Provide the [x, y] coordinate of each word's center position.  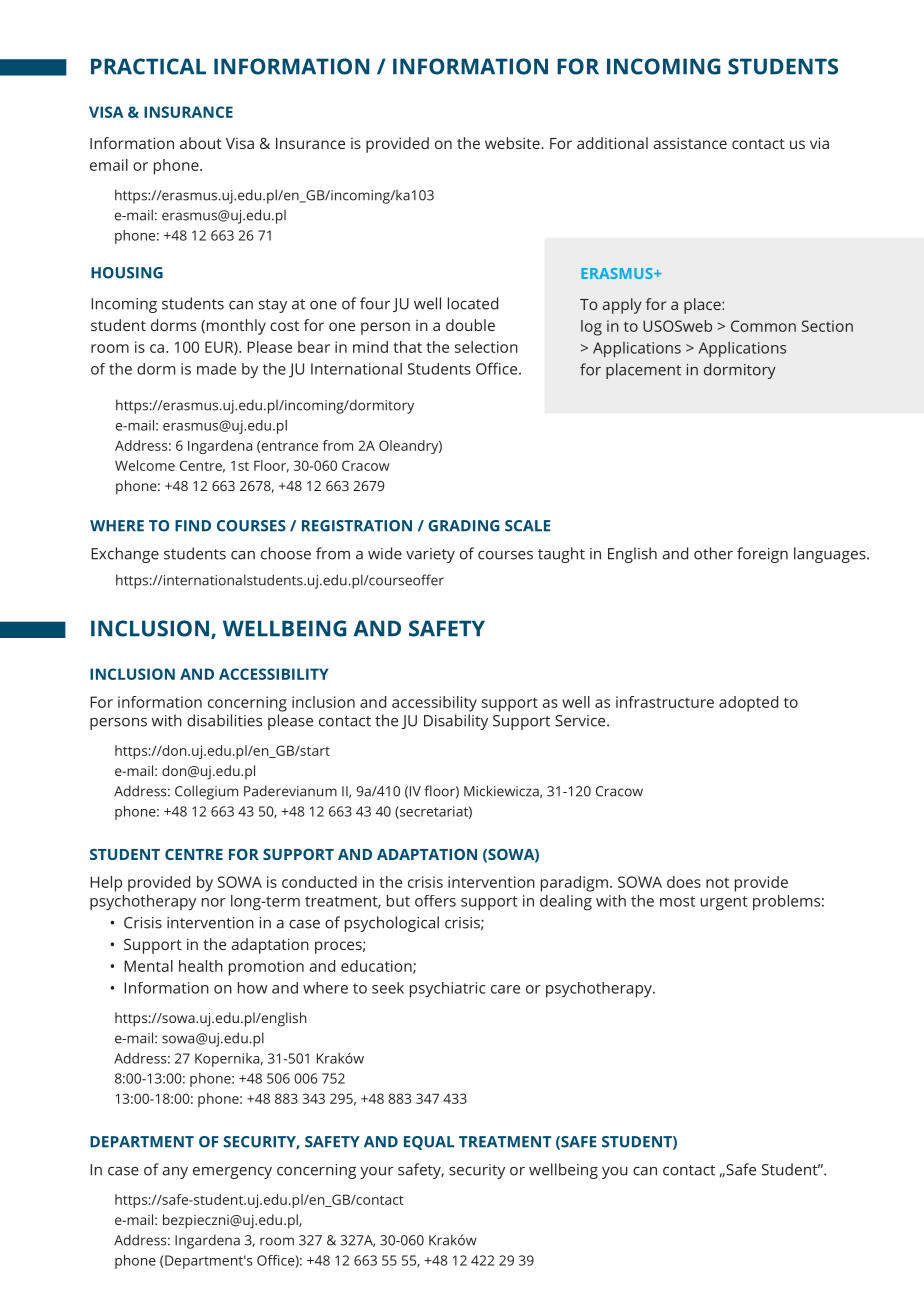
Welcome [145, 465]
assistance [690, 143]
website [513, 143]
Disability [456, 722]
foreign [762, 555]
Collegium [206, 792]
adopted [748, 704]
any [175, 1173]
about [201, 143]
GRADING [464, 526]
